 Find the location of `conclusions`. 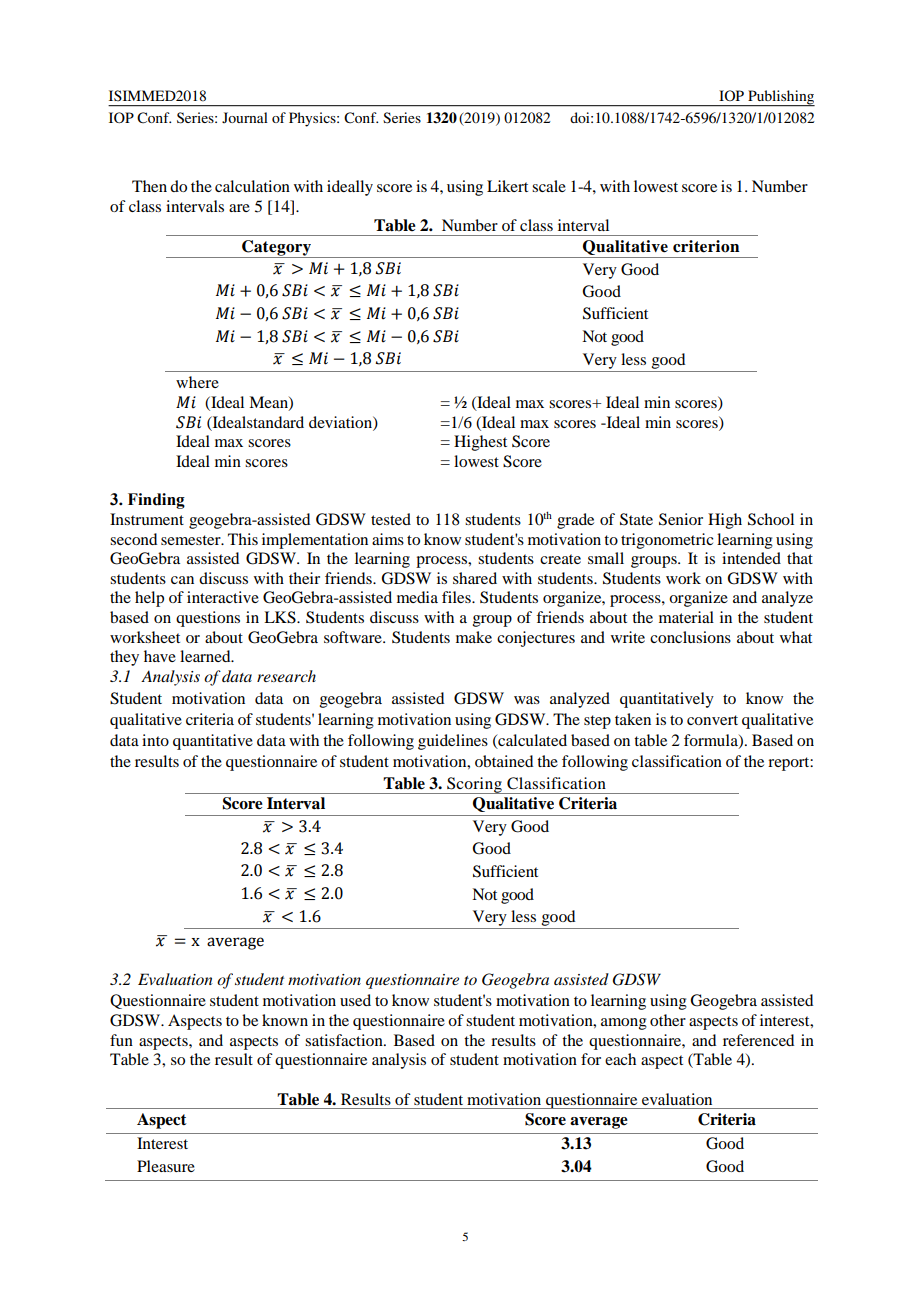

conclusions is located at coordinates (690, 637).
